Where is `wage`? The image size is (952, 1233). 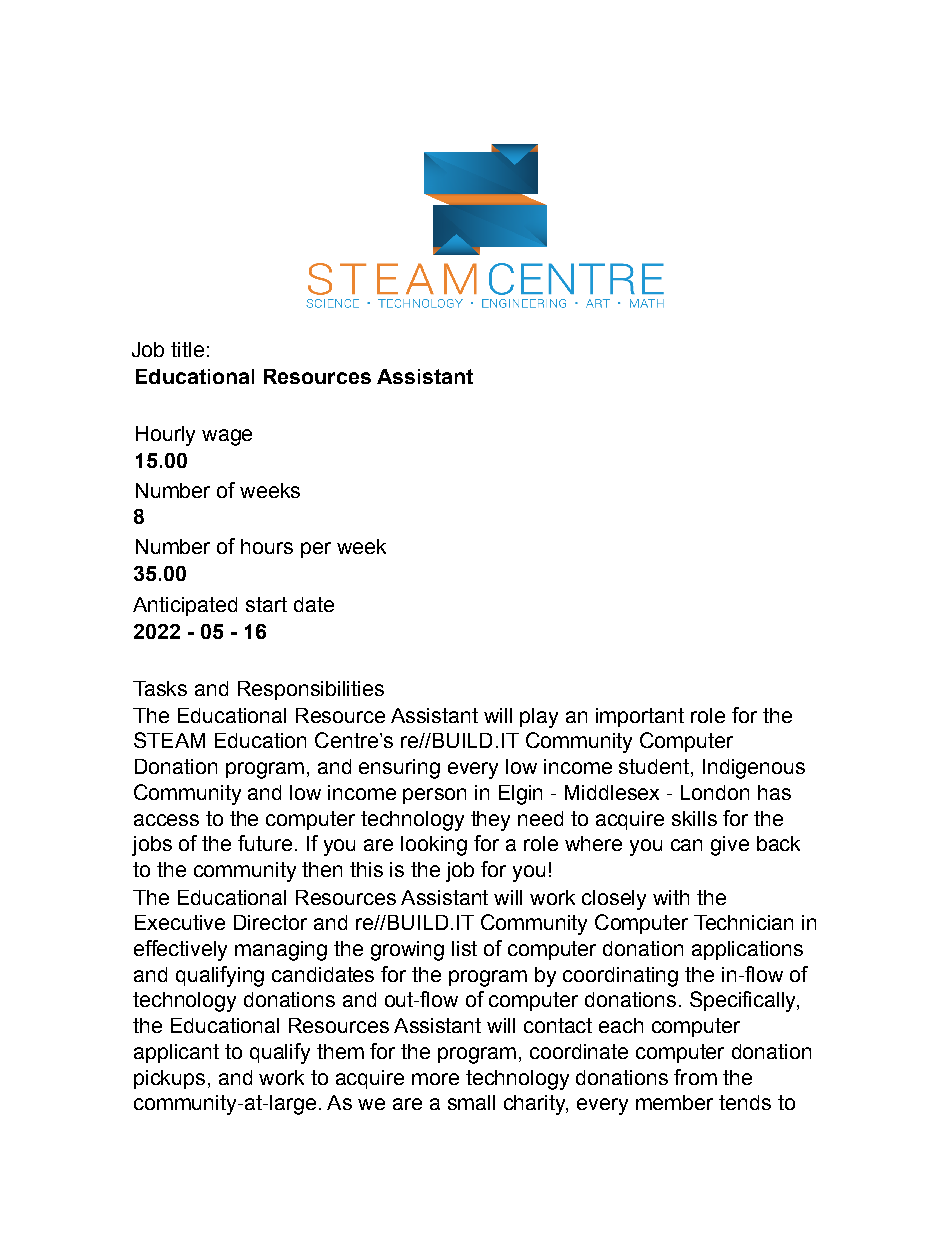
wage is located at coordinates (227, 437).
